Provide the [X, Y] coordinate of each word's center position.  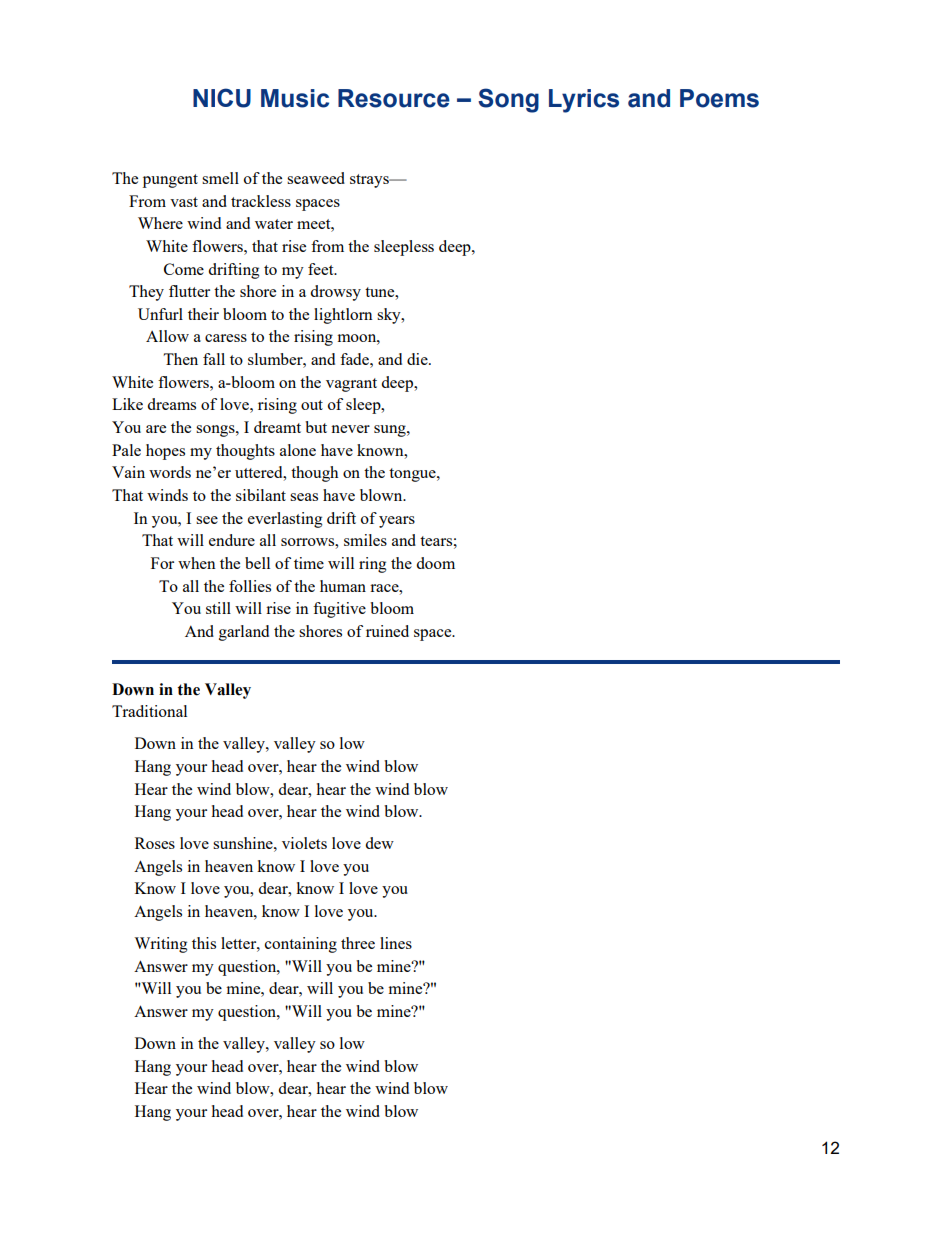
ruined [387, 631]
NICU [222, 98]
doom [435, 563]
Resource [394, 98]
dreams [171, 404]
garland [244, 633]
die [418, 359]
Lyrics [584, 101]
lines [396, 943]
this [204, 943]
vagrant [351, 385]
